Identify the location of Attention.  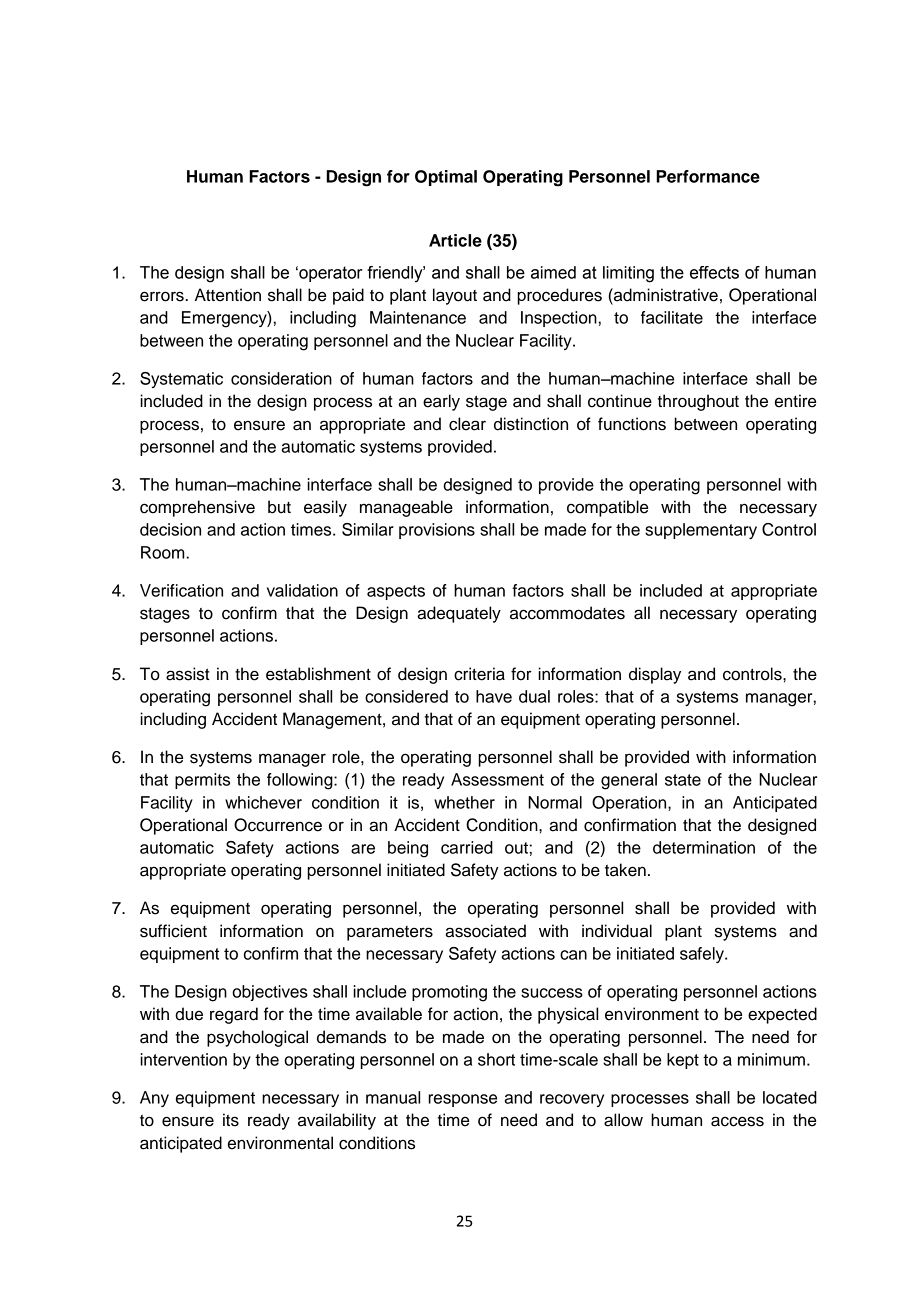
(228, 295).
